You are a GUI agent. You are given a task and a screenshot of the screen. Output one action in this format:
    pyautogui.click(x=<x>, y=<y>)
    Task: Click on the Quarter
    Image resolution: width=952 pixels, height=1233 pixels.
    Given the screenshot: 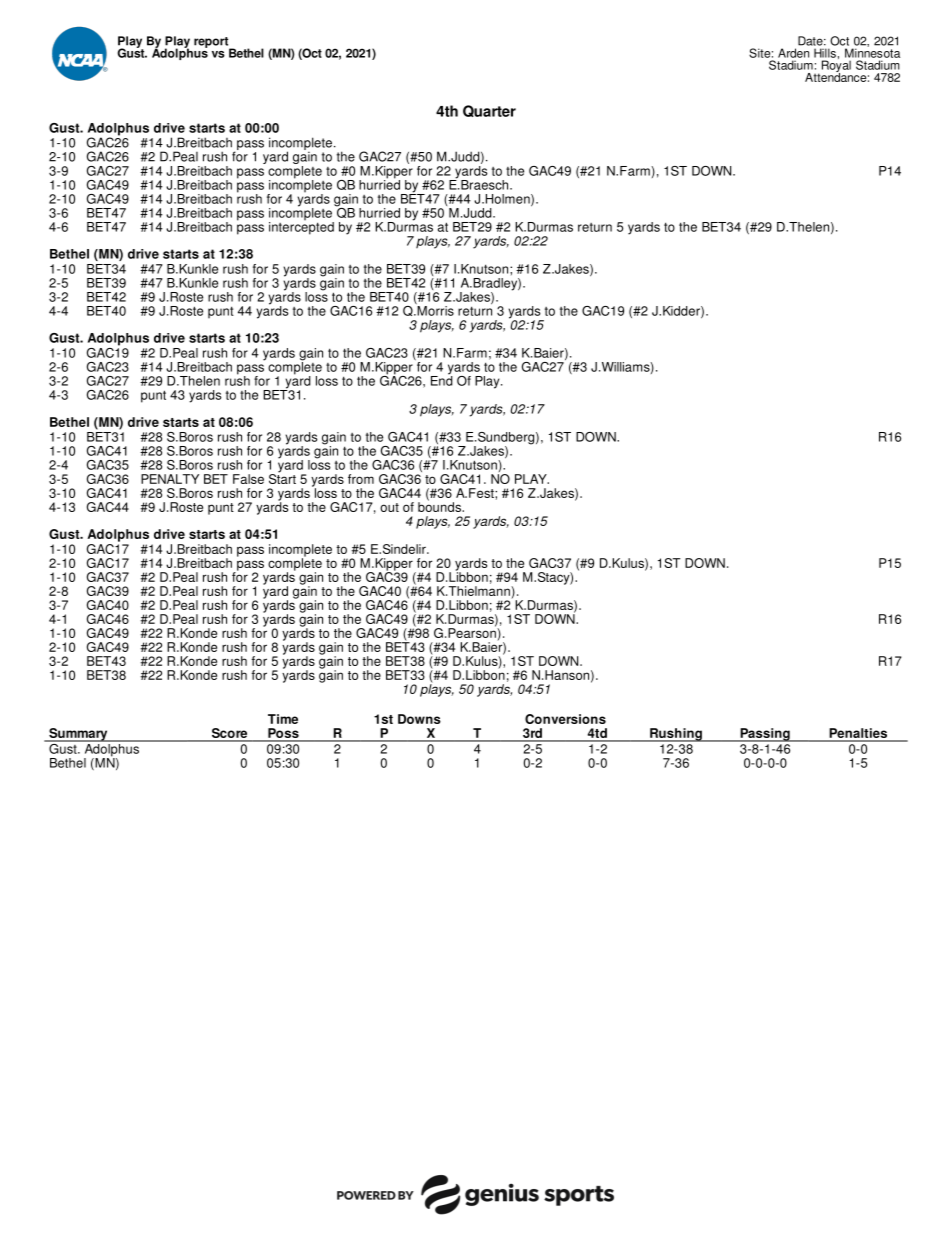 What is the action you would take?
    pyautogui.click(x=489, y=111)
